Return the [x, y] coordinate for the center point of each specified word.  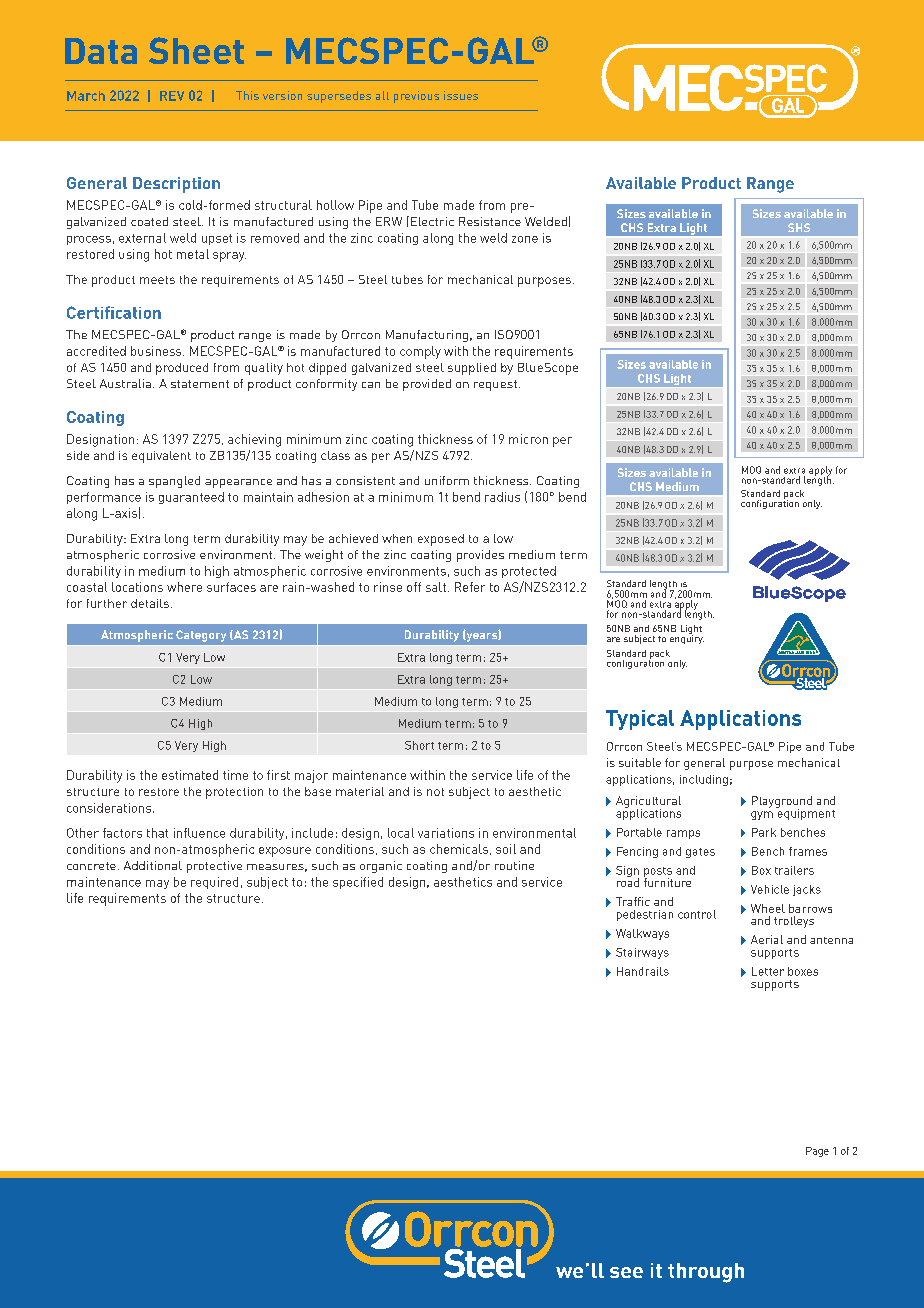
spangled [174, 482]
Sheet [196, 50]
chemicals [460, 849]
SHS [799, 227]
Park [764, 832]
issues [461, 95]
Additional [153, 865]
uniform [447, 480]
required [214, 883]
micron [528, 439]
